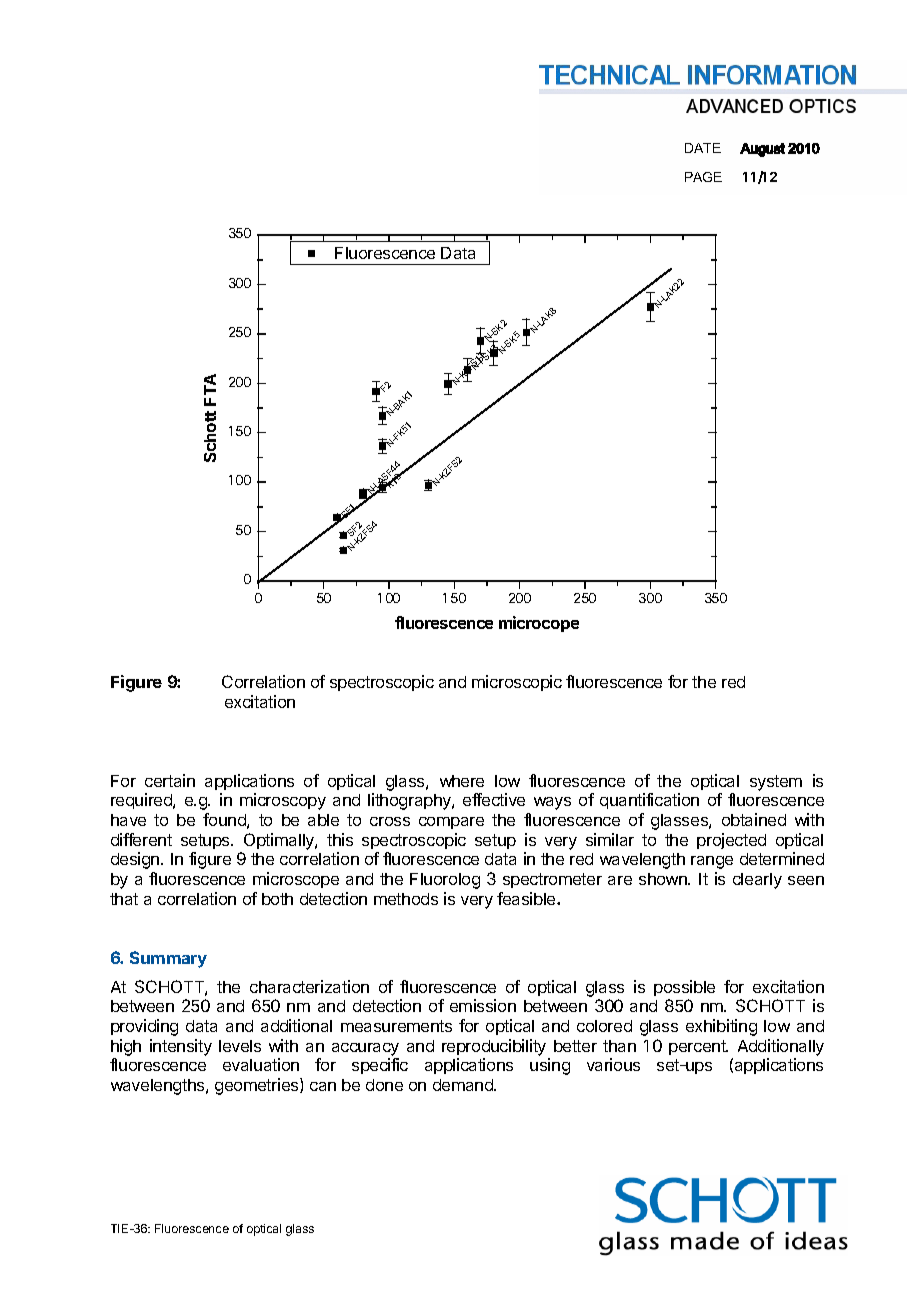  I want to click on microscopic, so click(517, 683).
